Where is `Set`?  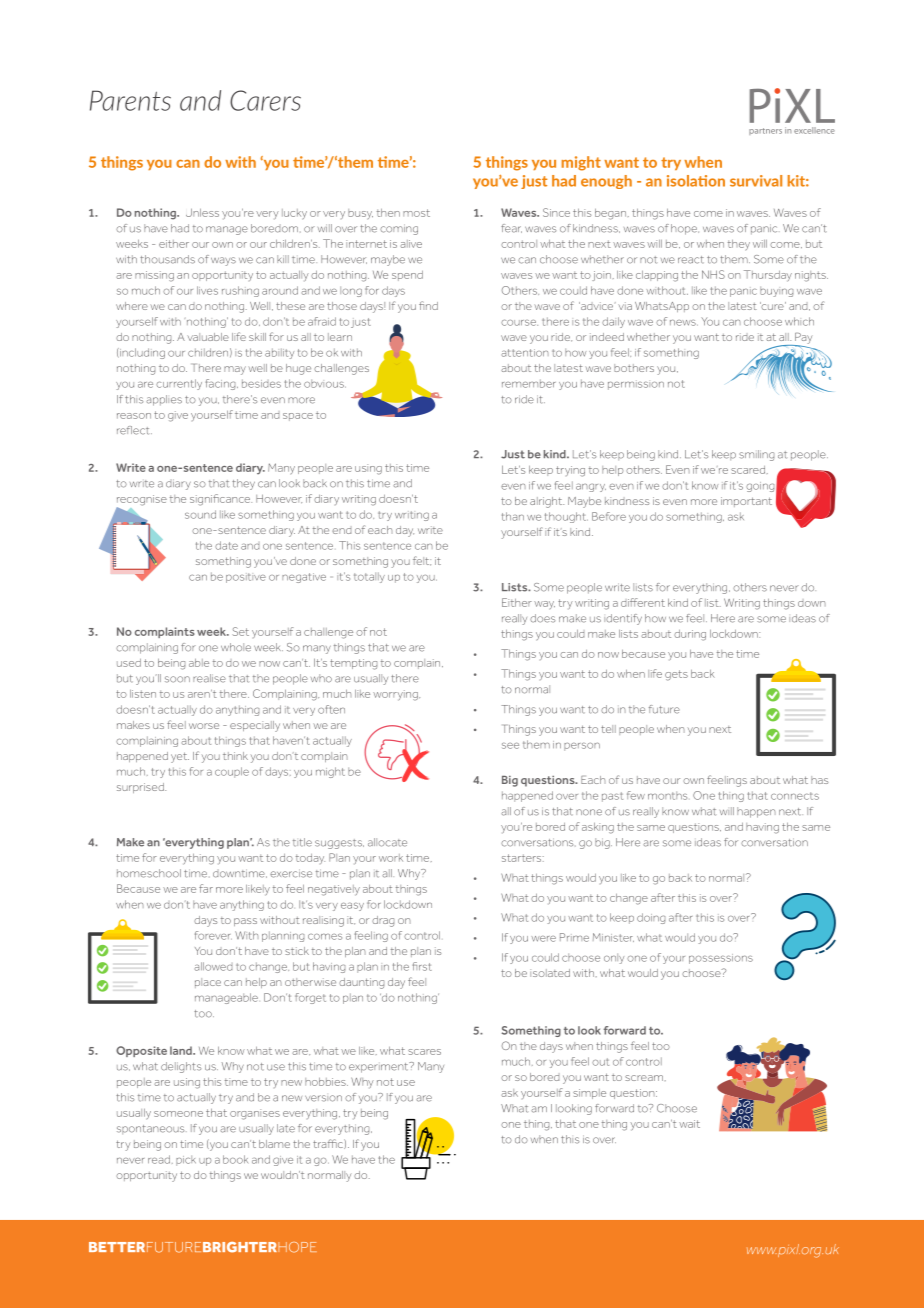
Set is located at coordinates (240, 631).
